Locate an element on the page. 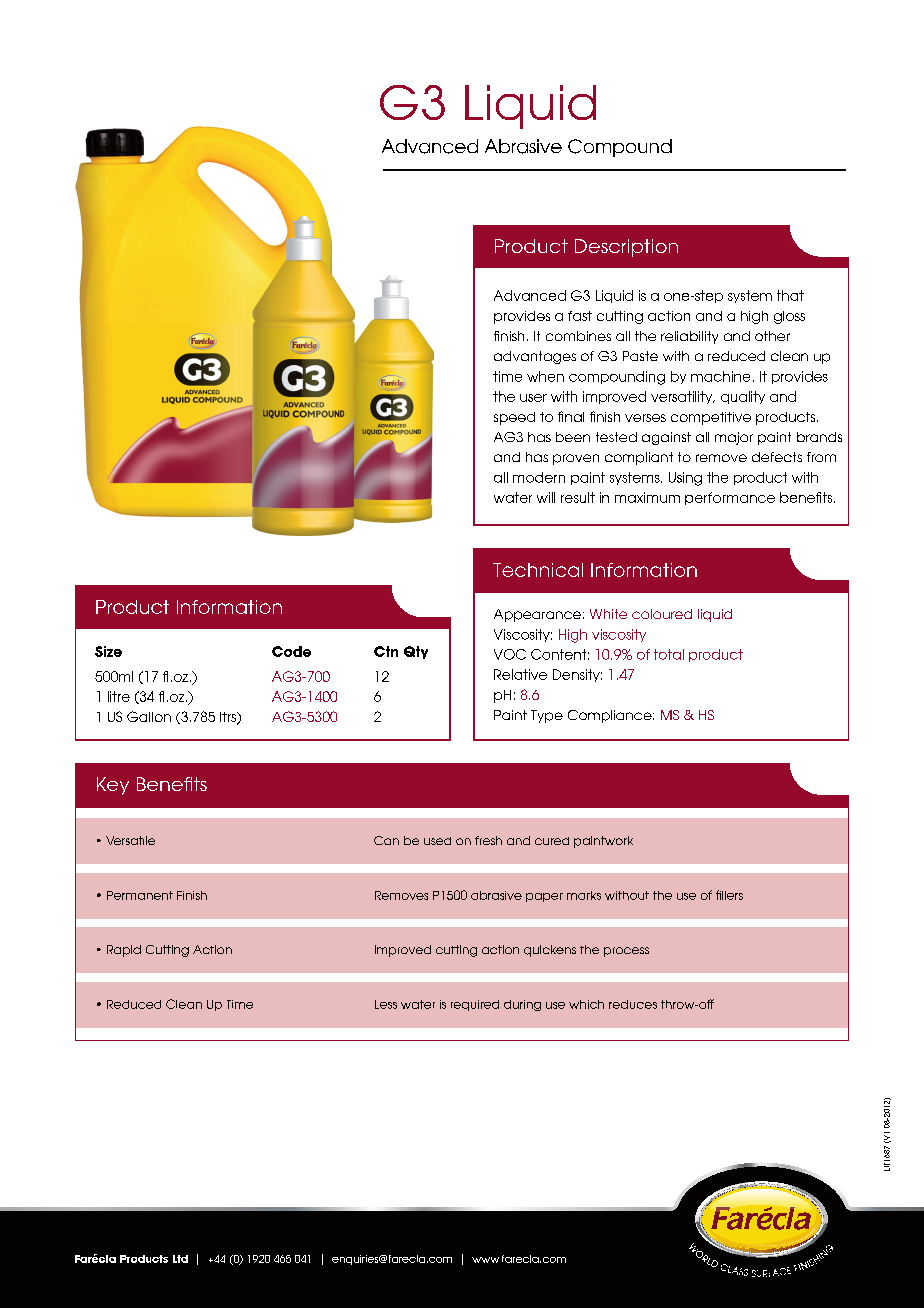 Image resolution: width=924 pixels, height=1308 pixels. Gallon is located at coordinates (149, 716).
